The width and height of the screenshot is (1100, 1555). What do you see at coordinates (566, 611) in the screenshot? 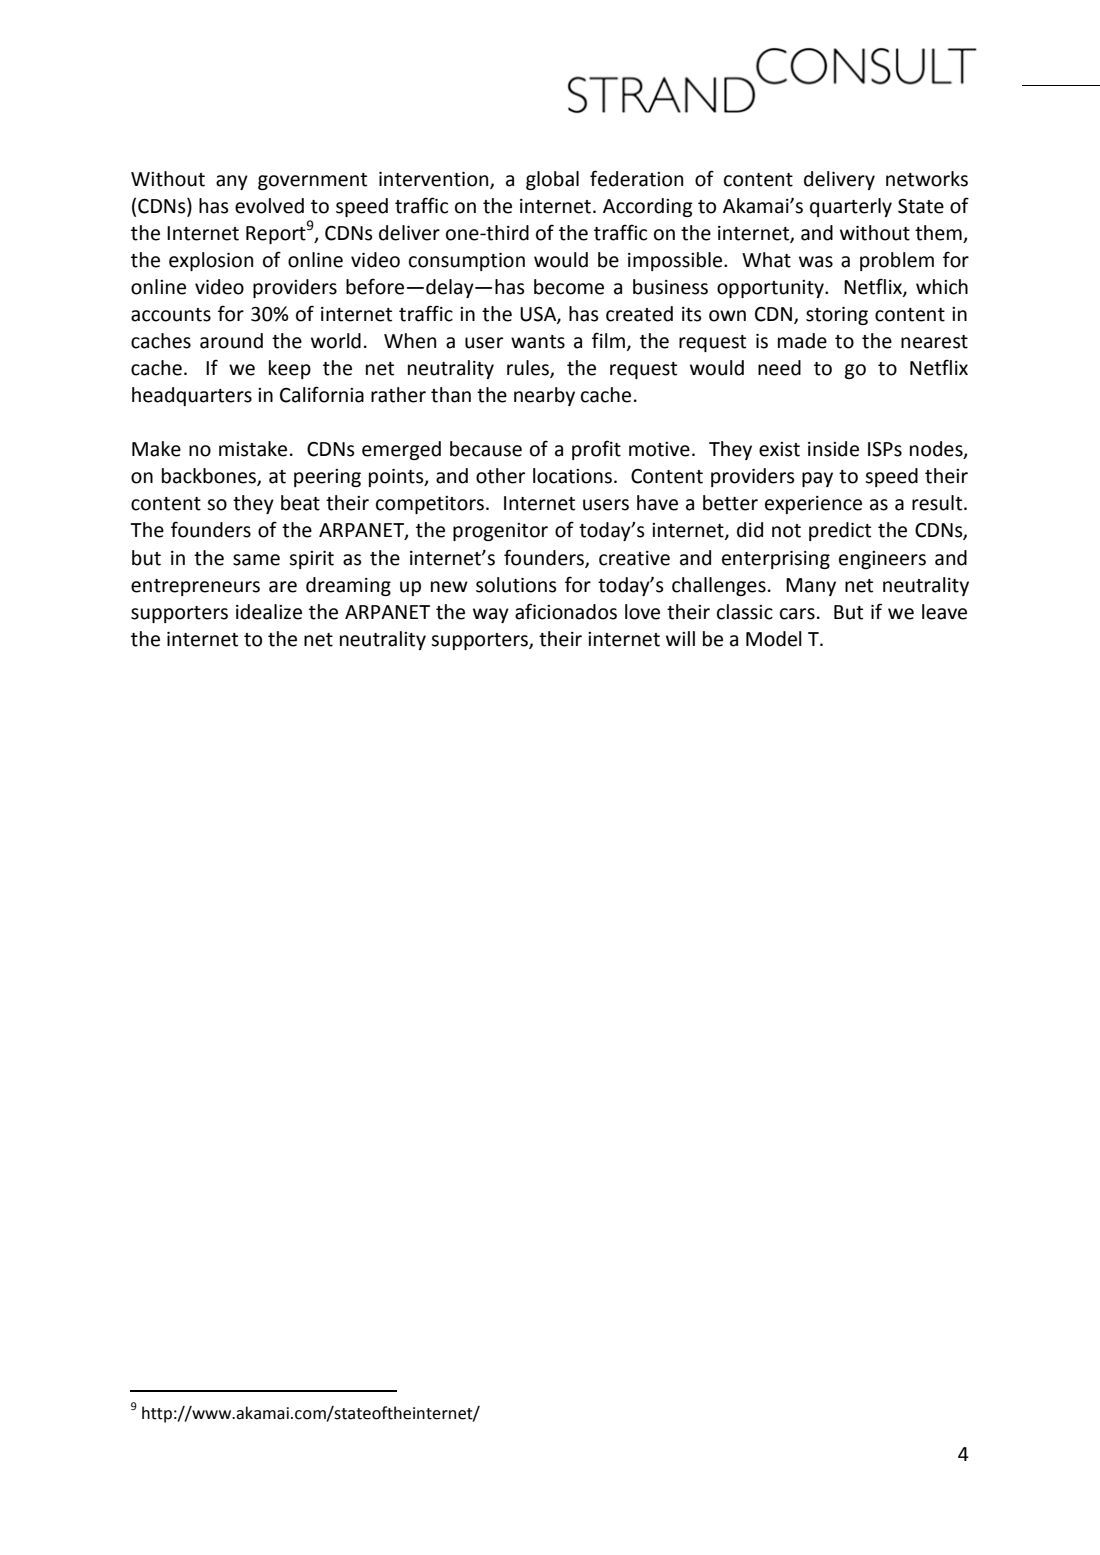
I see `aficionados` at bounding box center [566, 611].
